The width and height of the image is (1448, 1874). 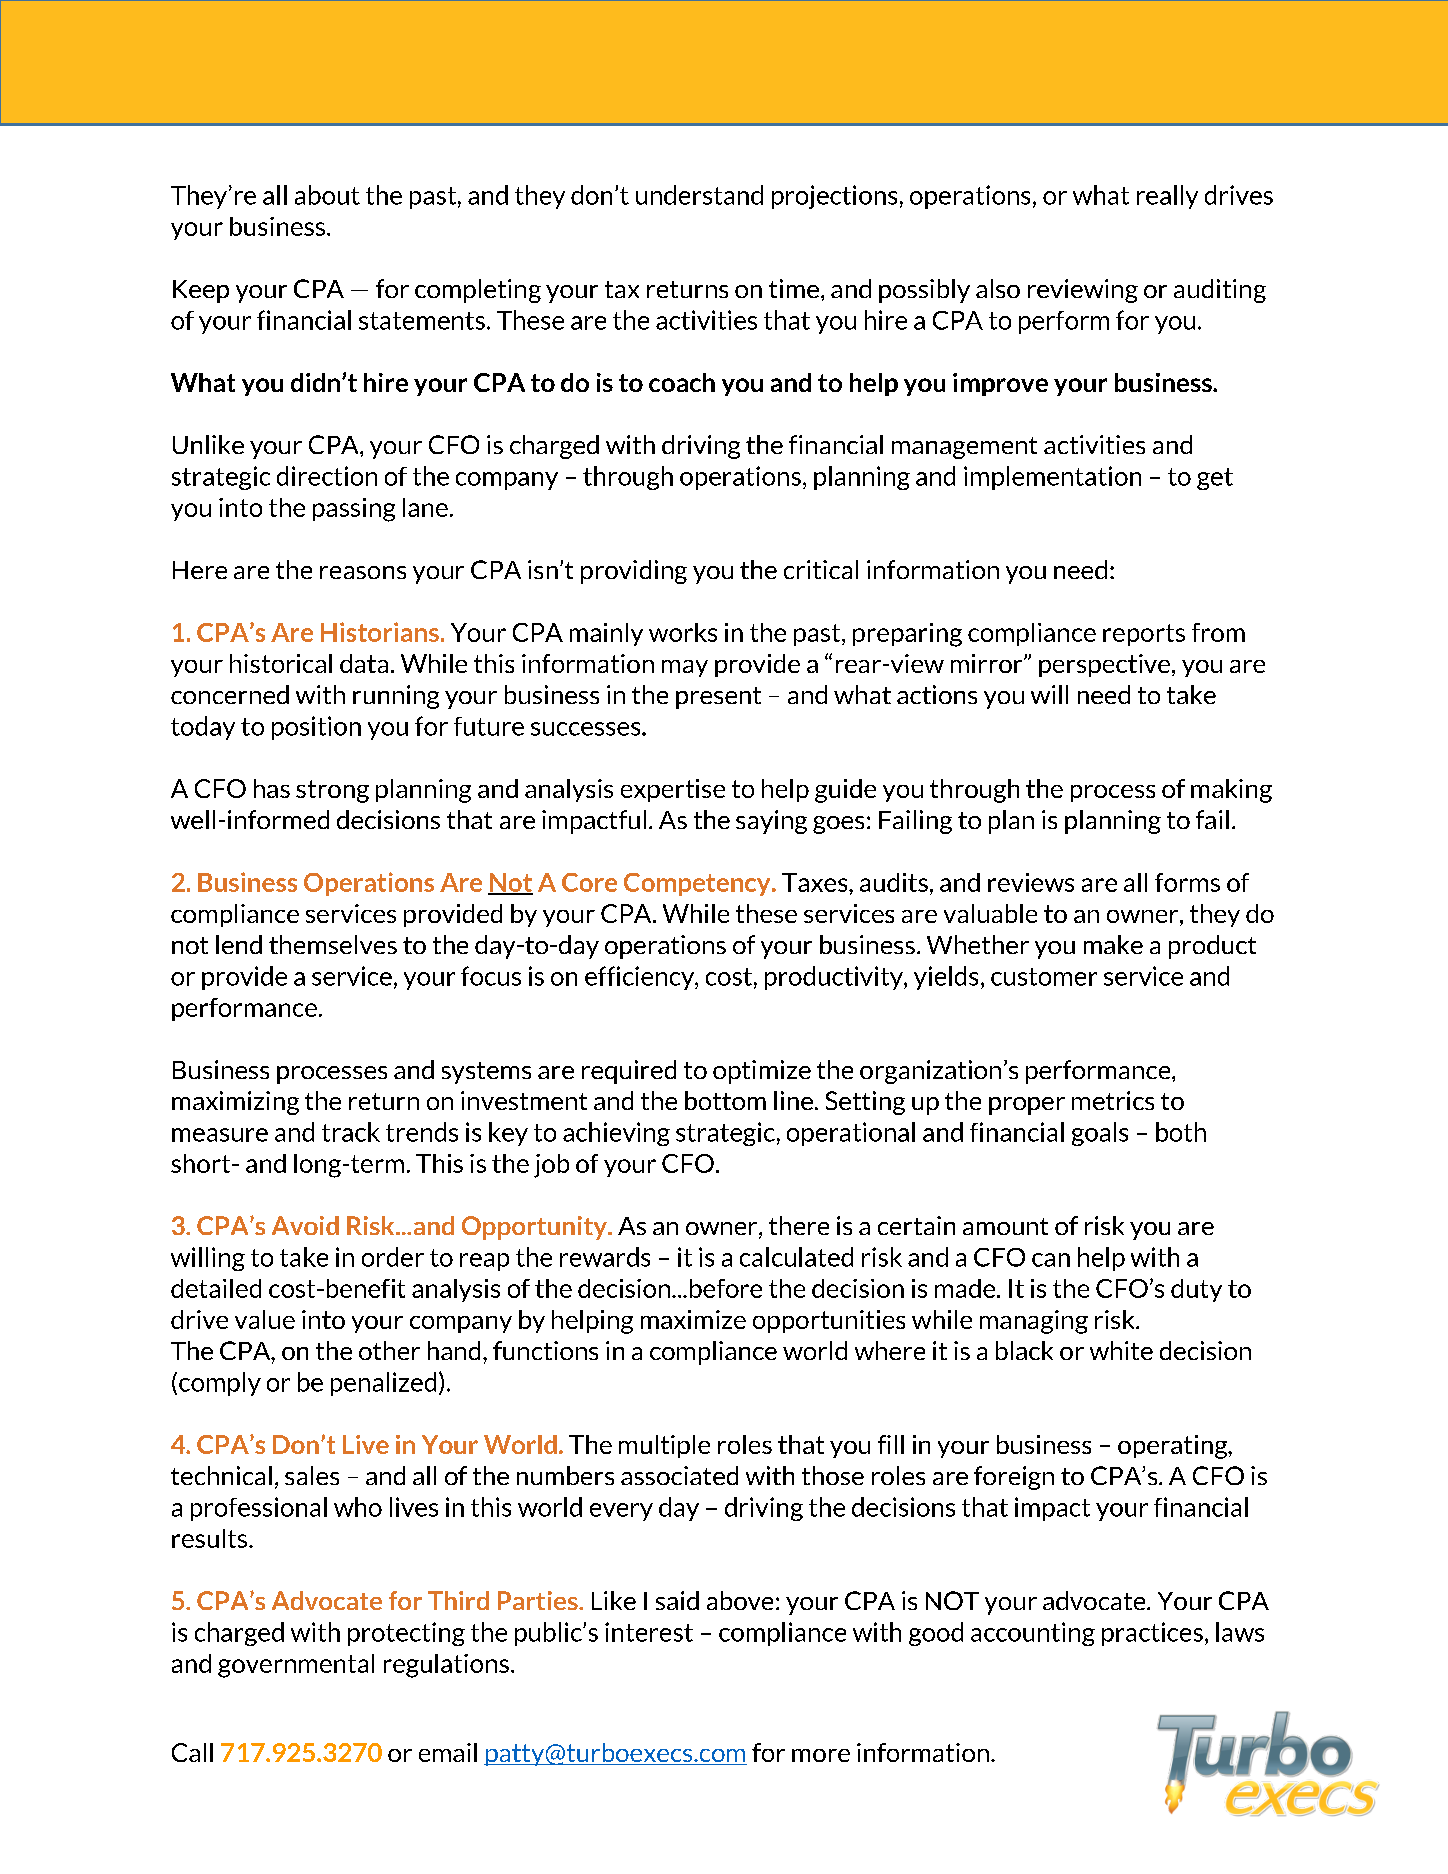 What do you see at coordinates (1113, 944) in the image?
I see `make` at bounding box center [1113, 944].
